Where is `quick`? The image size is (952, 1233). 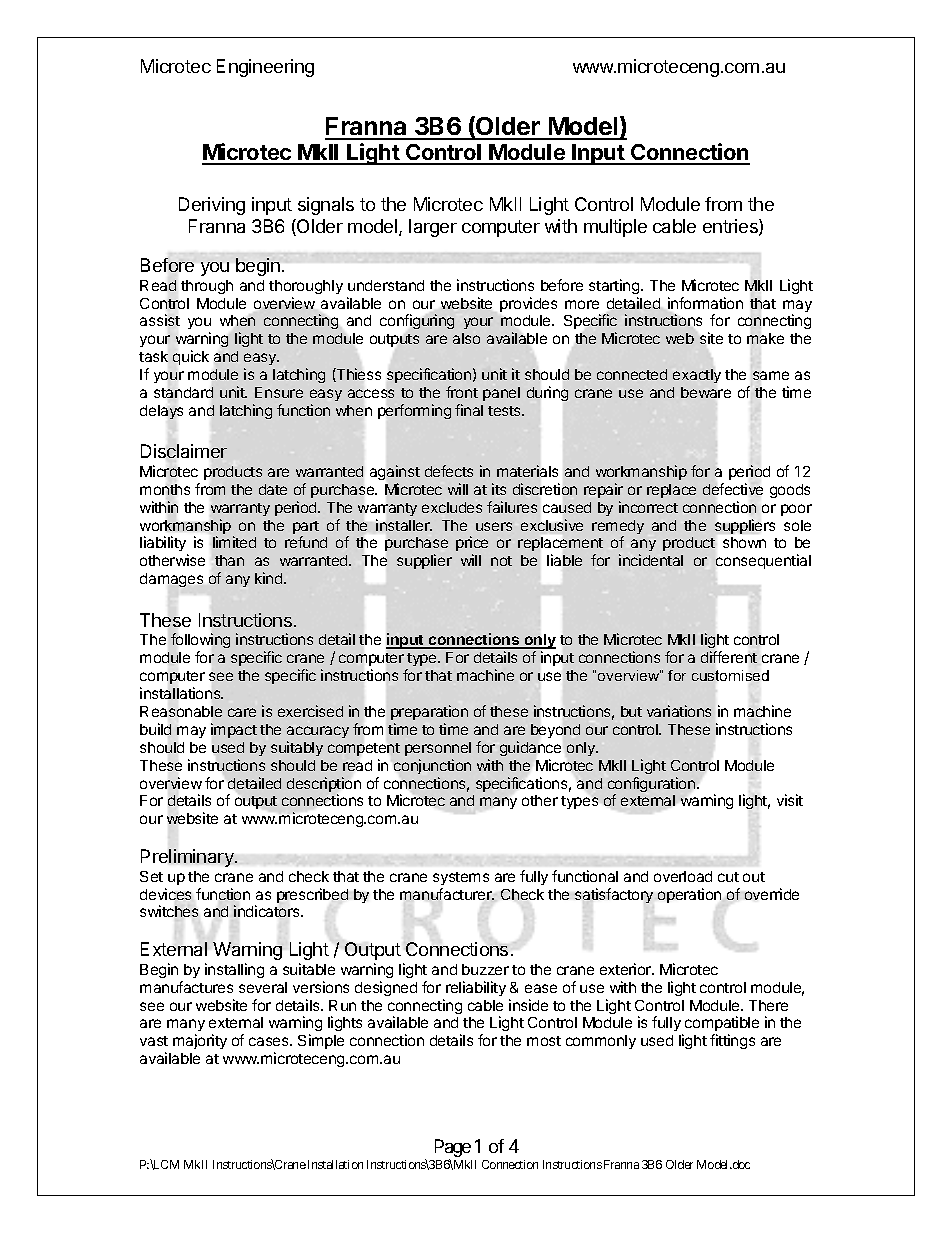
quick is located at coordinates (191, 357).
